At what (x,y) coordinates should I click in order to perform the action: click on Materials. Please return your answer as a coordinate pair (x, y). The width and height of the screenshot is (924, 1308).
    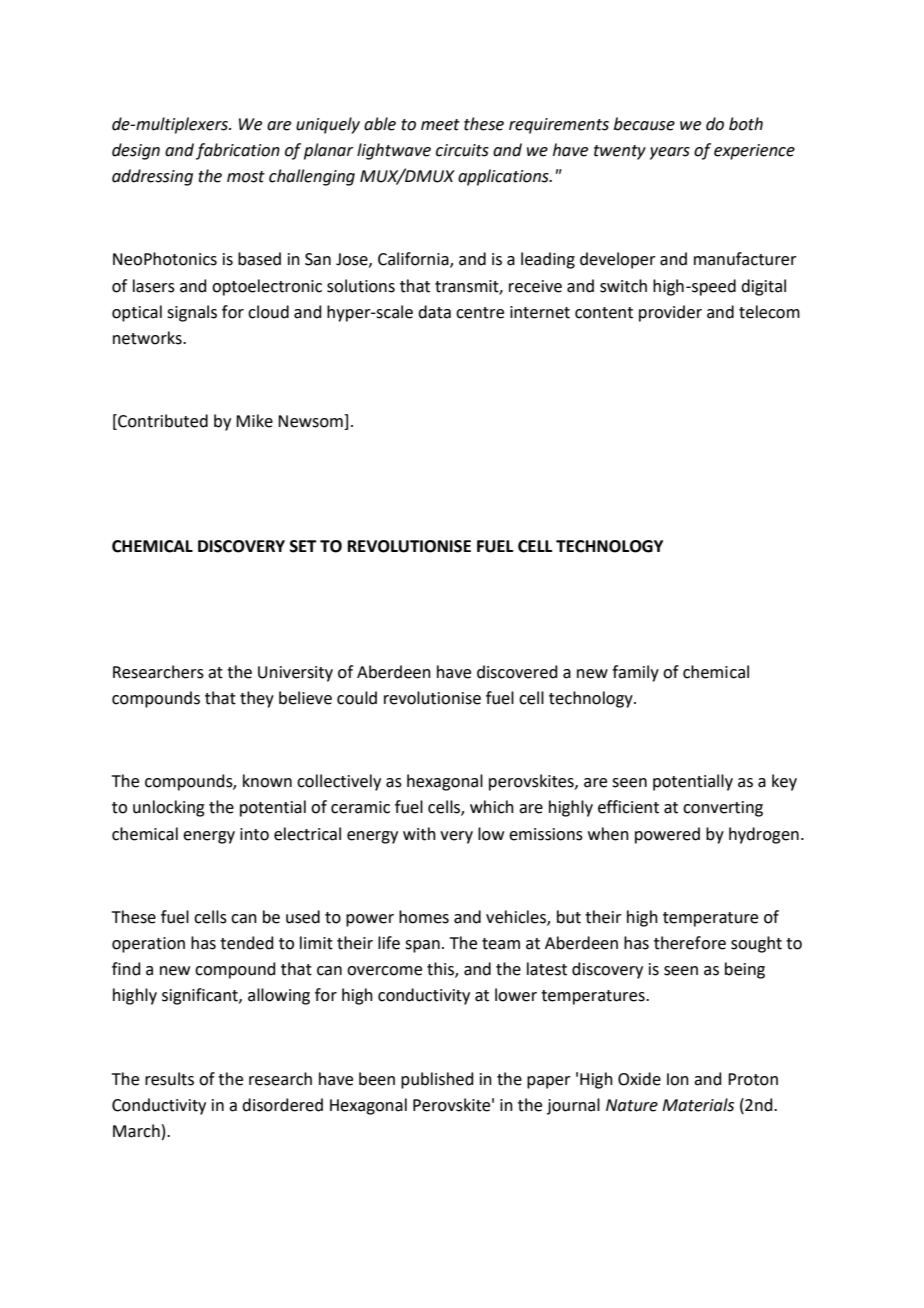
    Looking at the image, I should click on (698, 1105).
